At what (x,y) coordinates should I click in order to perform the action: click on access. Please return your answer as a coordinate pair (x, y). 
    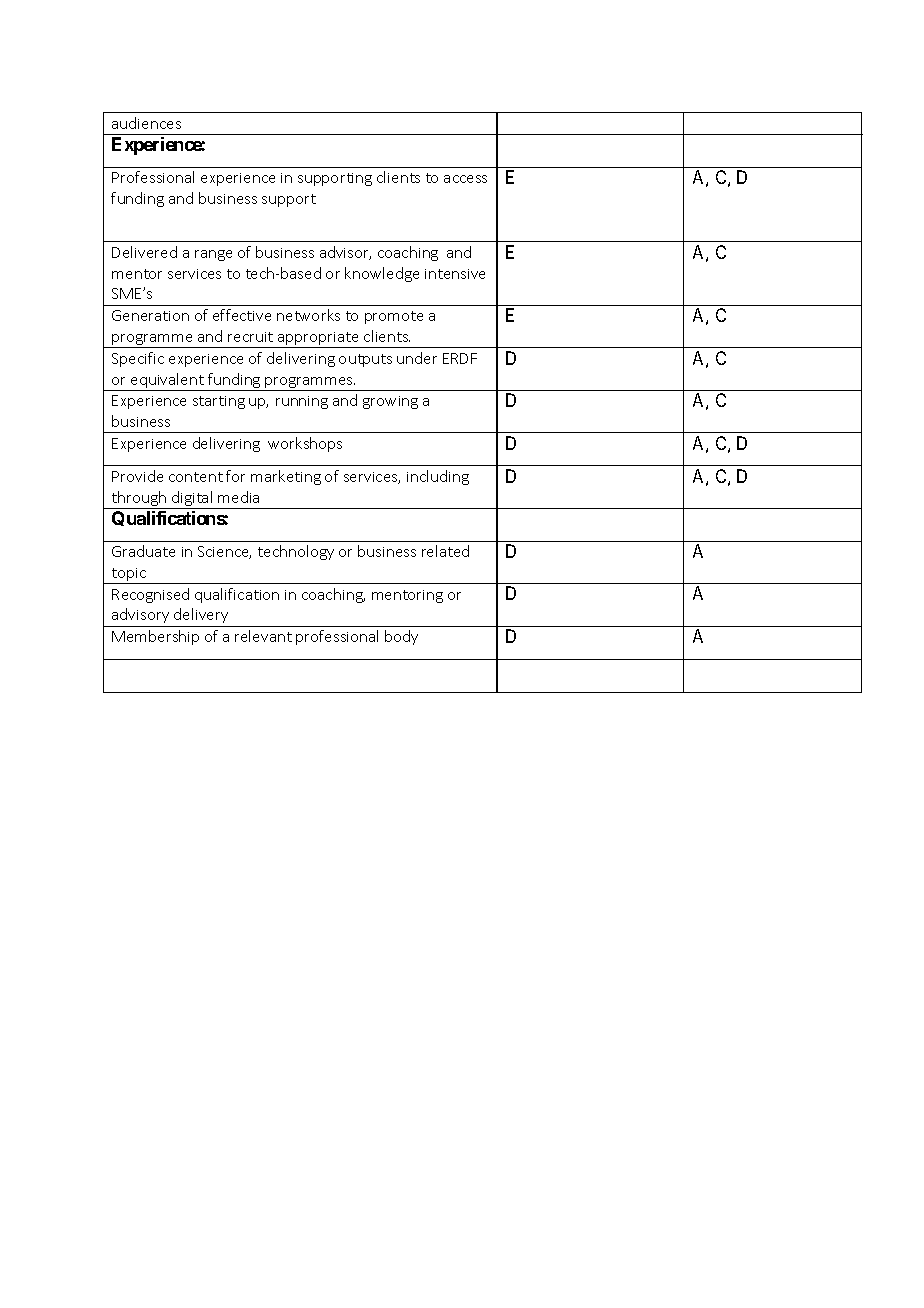
    Looking at the image, I should click on (465, 179).
